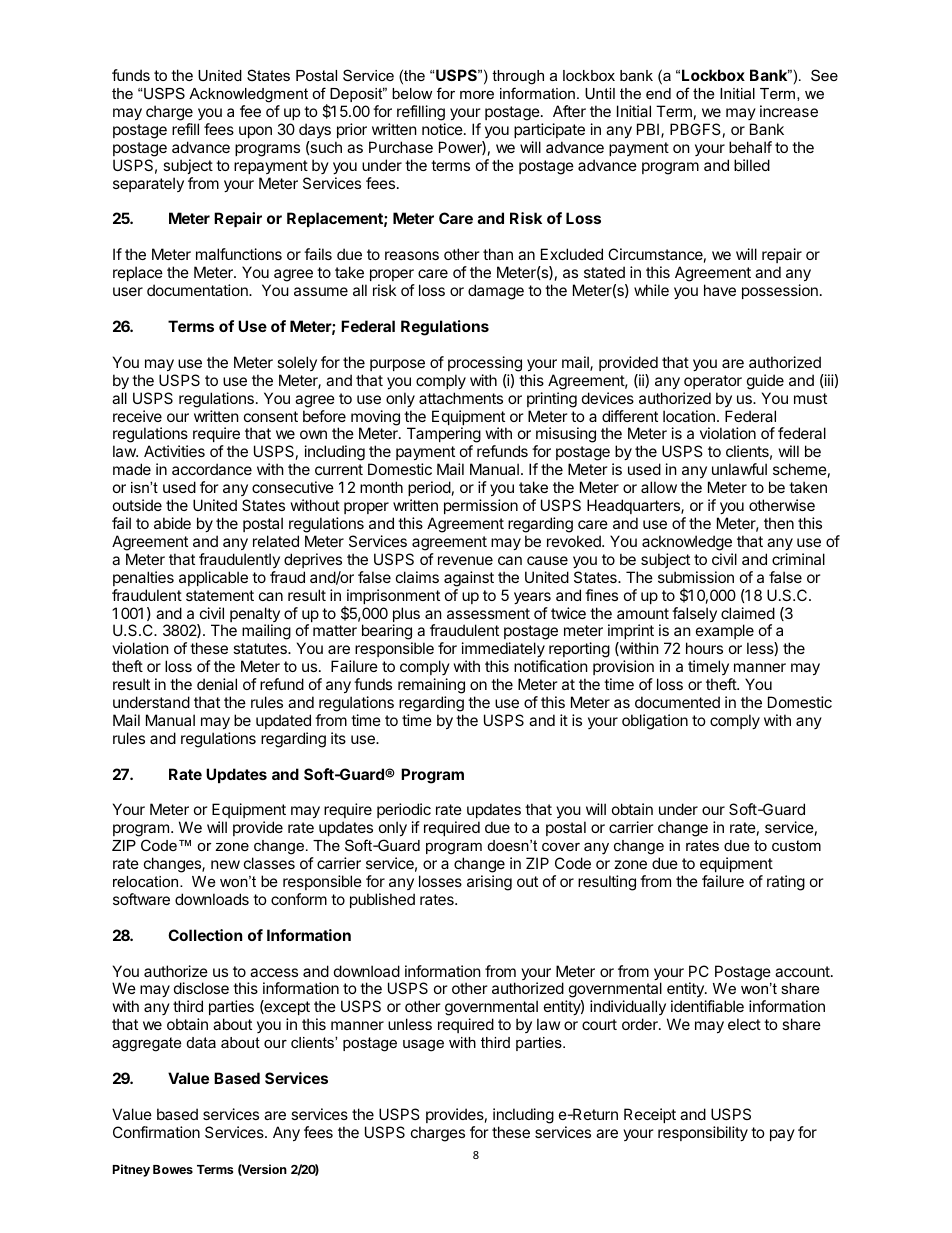  What do you see at coordinates (423, 1045) in the document?
I see `usage` at bounding box center [423, 1045].
